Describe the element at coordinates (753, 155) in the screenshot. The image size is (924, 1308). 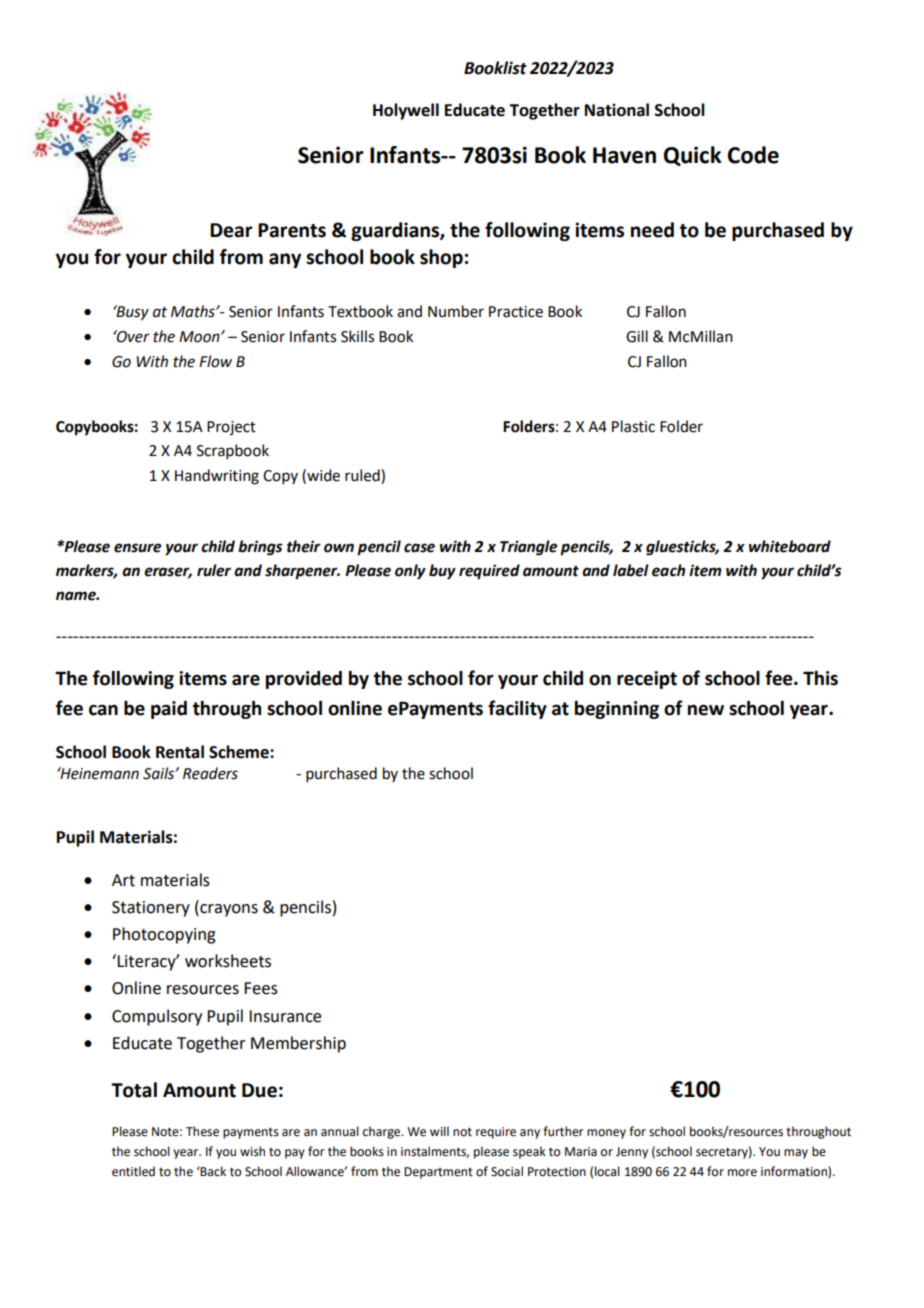
I see `Code` at that location.
